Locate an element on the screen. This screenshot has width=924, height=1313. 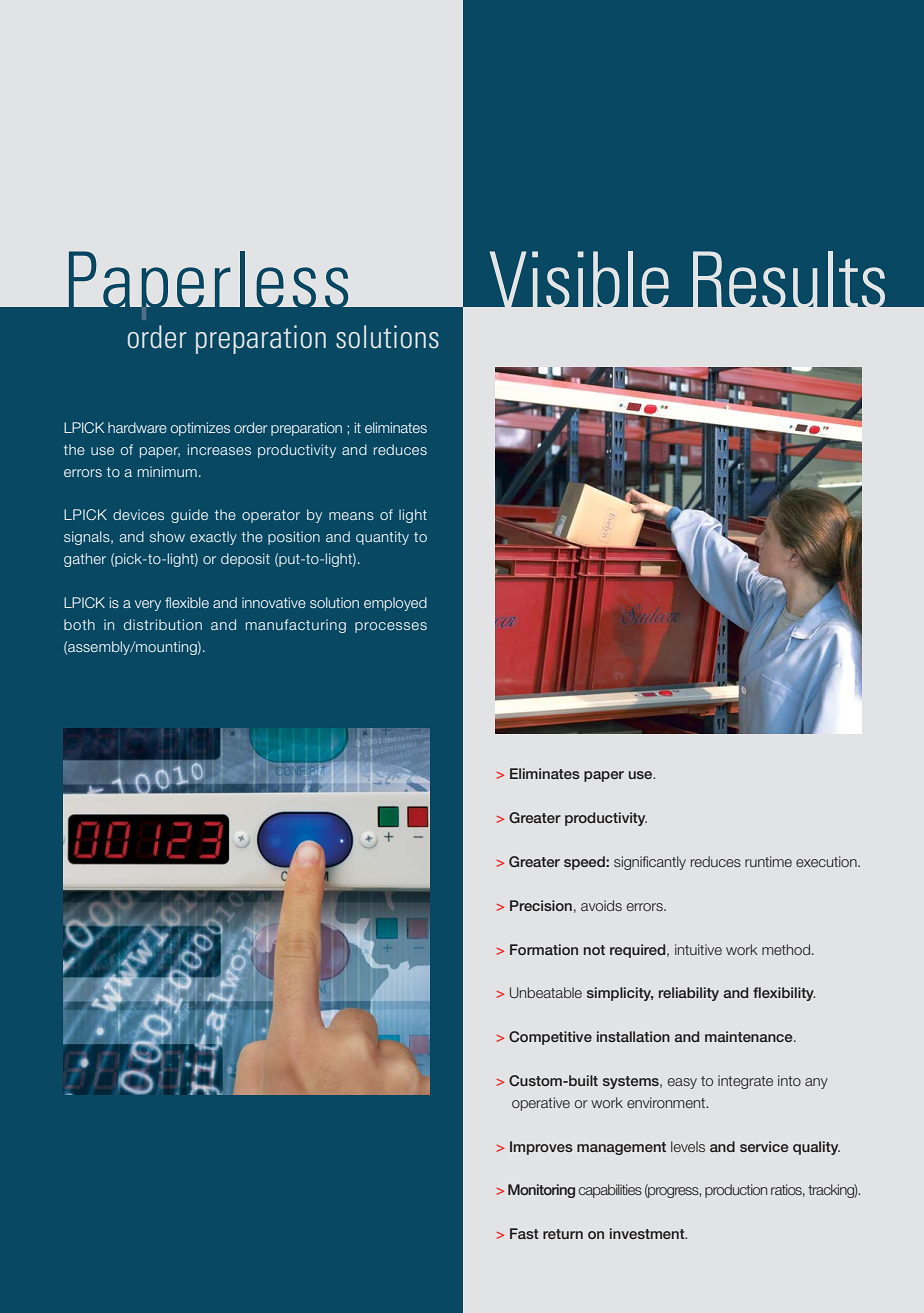
minimum is located at coordinates (167, 471).
